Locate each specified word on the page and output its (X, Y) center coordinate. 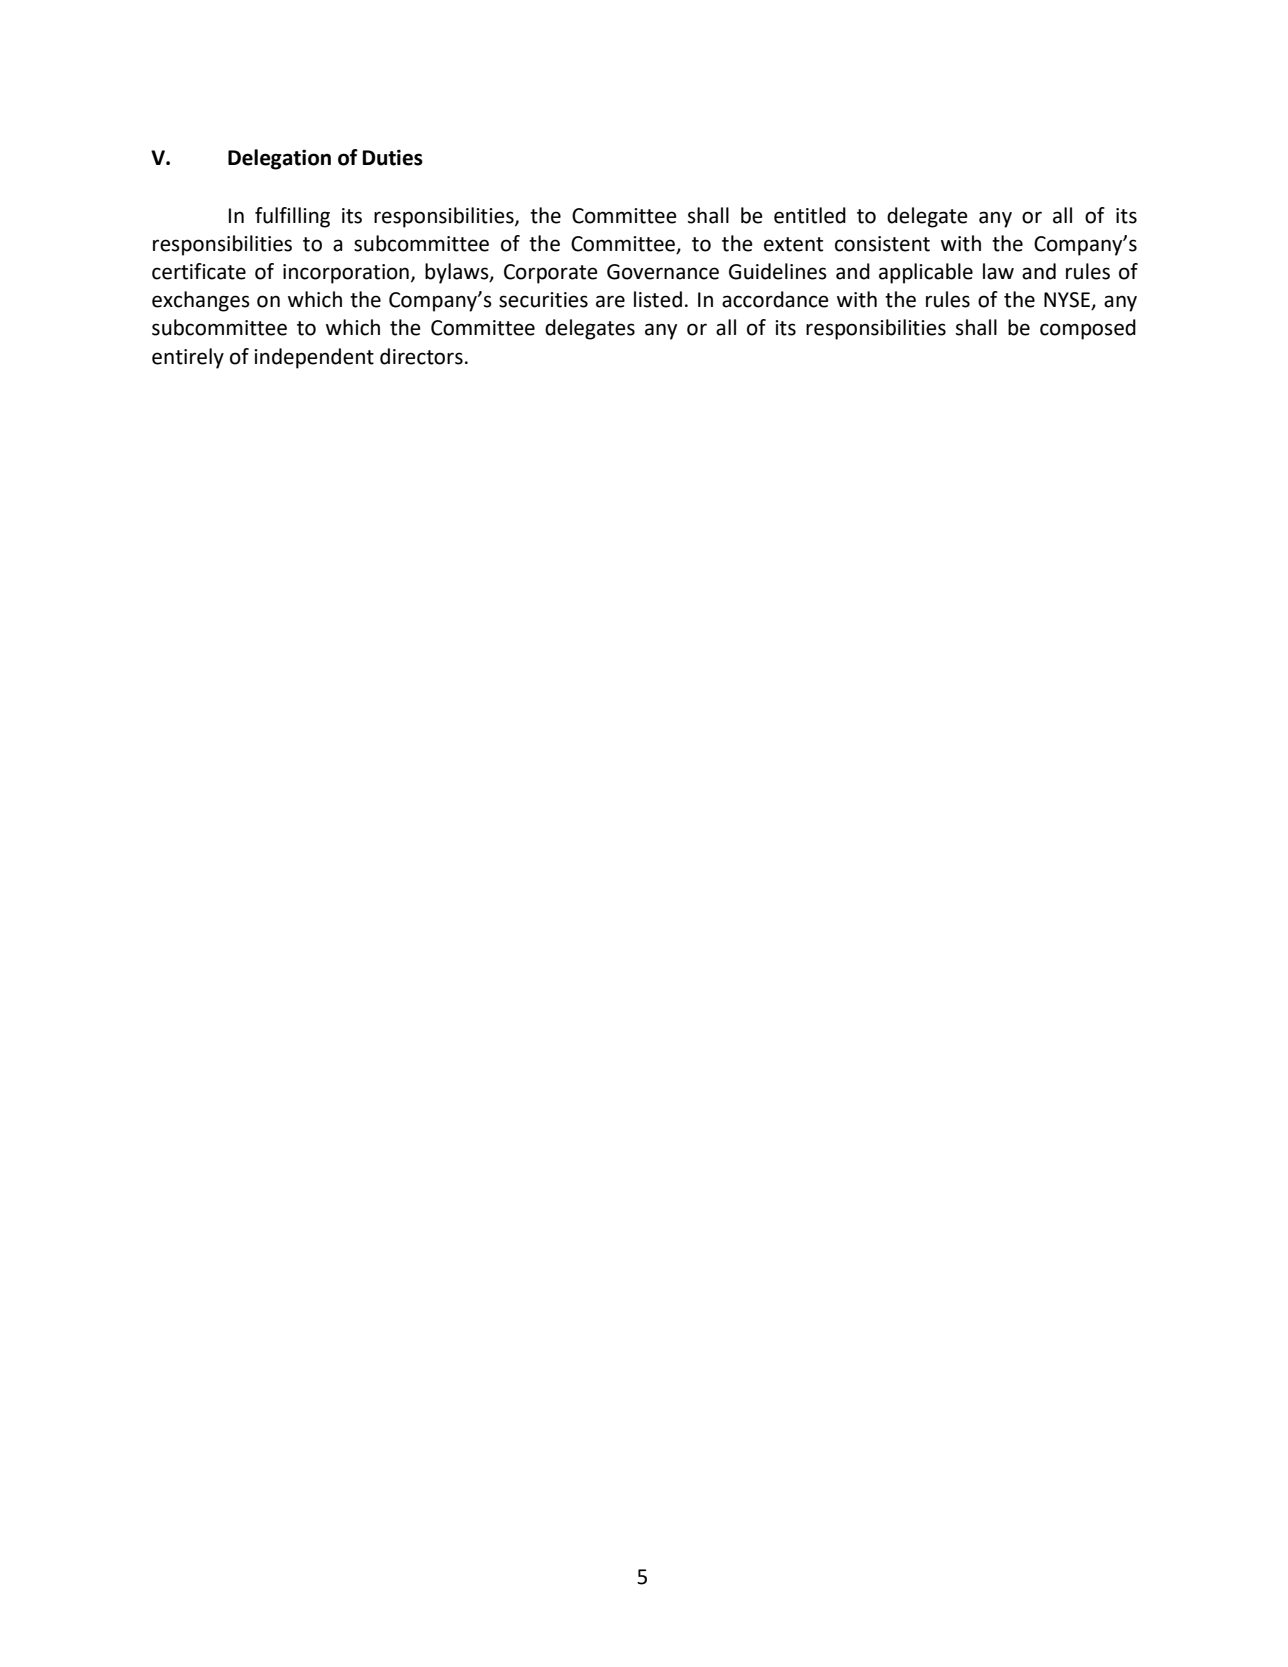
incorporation (346, 274)
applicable (926, 273)
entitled (810, 215)
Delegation (279, 159)
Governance (663, 272)
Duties (392, 157)
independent (314, 358)
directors (421, 356)
